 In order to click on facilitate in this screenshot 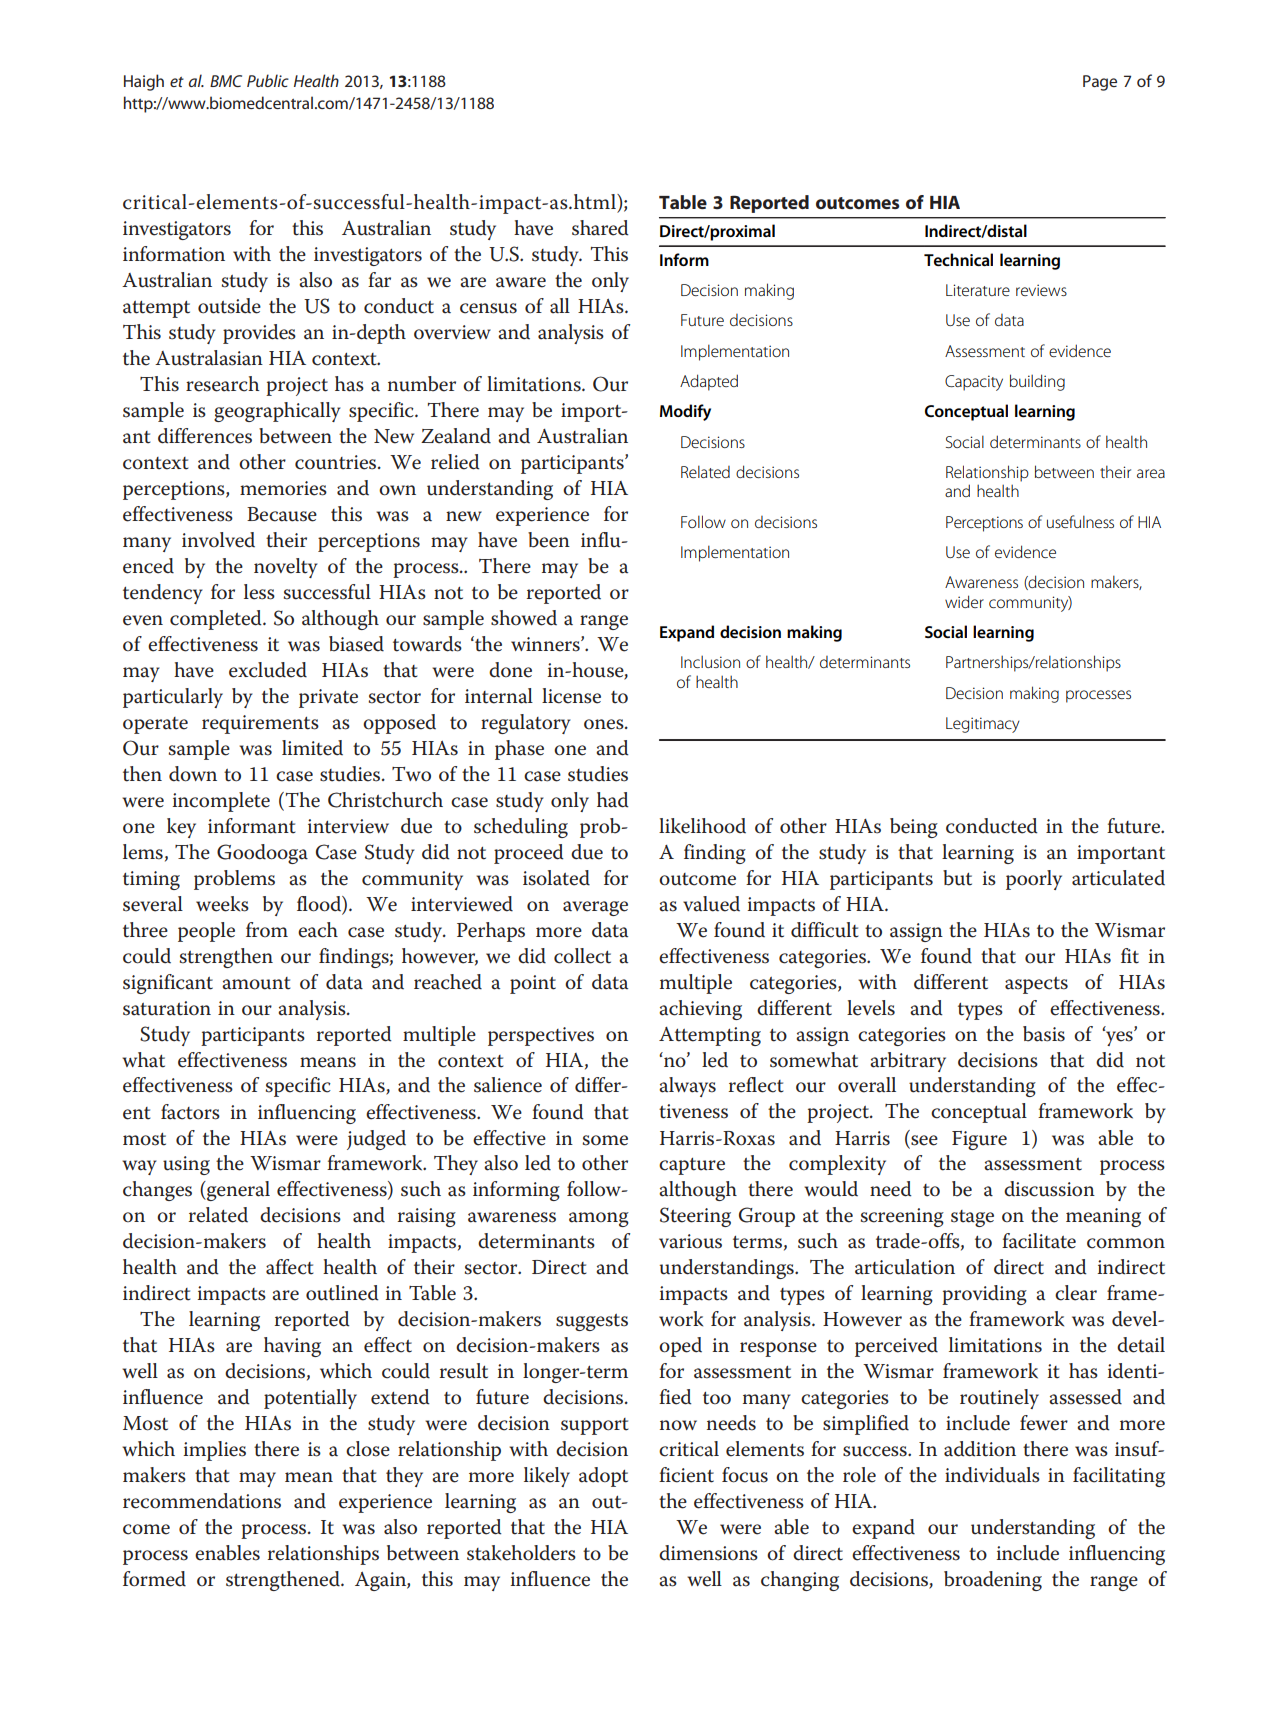, I will do `click(1039, 1241)`.
